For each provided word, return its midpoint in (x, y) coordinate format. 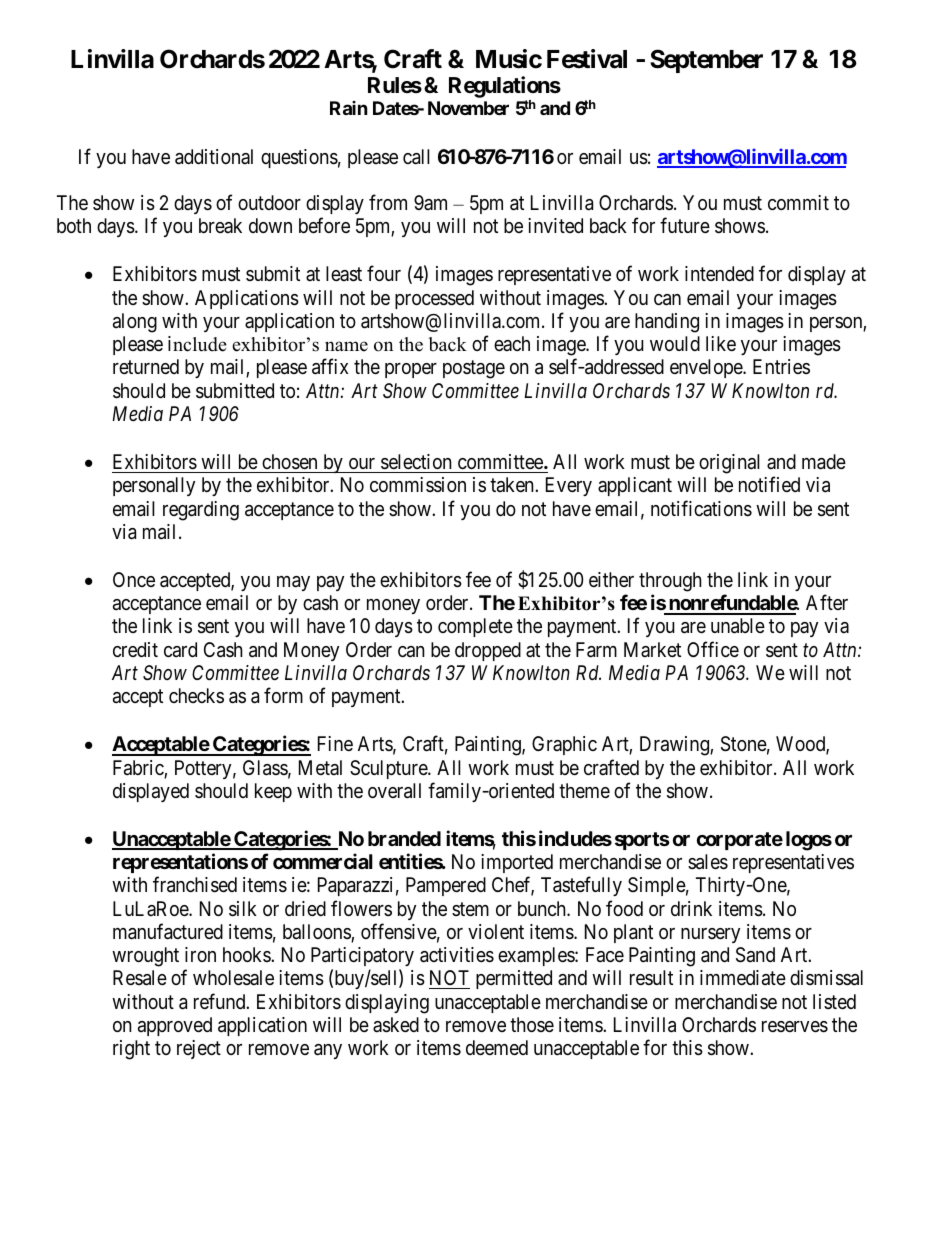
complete (475, 627)
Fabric (139, 769)
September (706, 61)
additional (214, 157)
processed (434, 299)
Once (134, 579)
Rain (349, 108)
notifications (701, 508)
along (135, 323)
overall (394, 791)
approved (175, 1026)
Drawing (675, 746)
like (721, 343)
